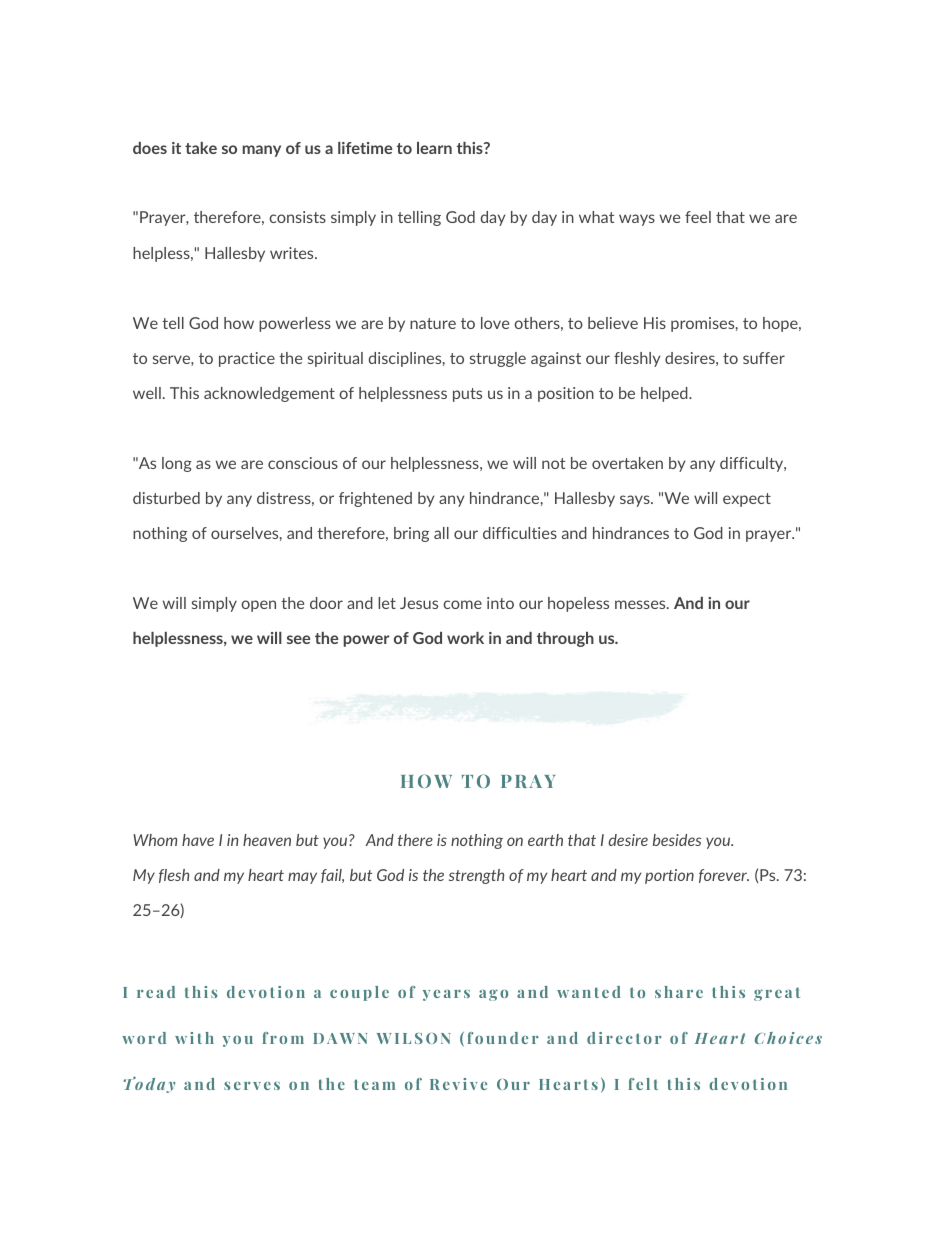 This screenshot has height=1233, width=952. What do you see at coordinates (698, 217) in the screenshot?
I see `feel` at bounding box center [698, 217].
